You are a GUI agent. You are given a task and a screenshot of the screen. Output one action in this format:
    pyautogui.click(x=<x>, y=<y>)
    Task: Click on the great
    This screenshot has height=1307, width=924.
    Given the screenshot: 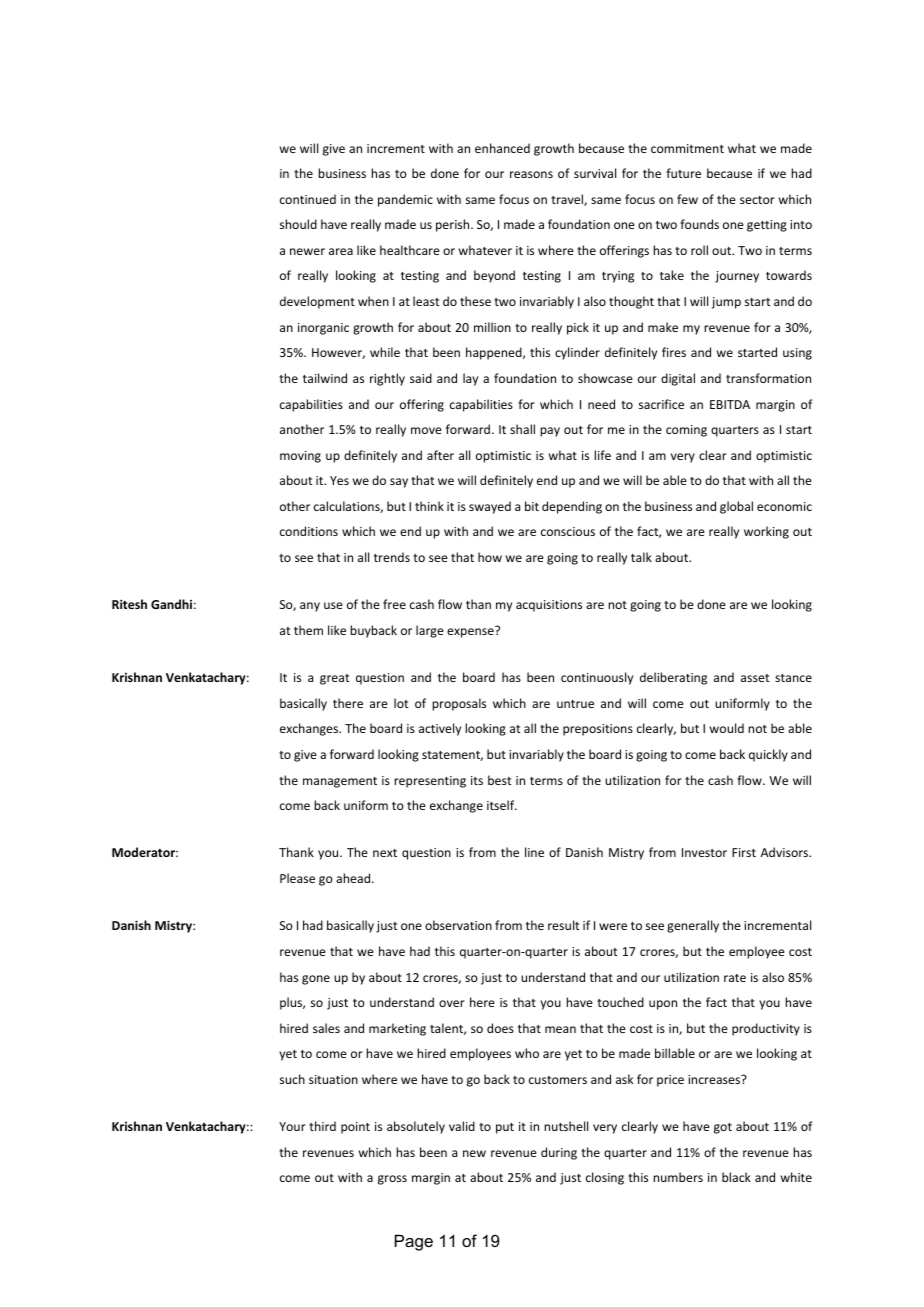 What is the action you would take?
    pyautogui.click(x=334, y=679)
